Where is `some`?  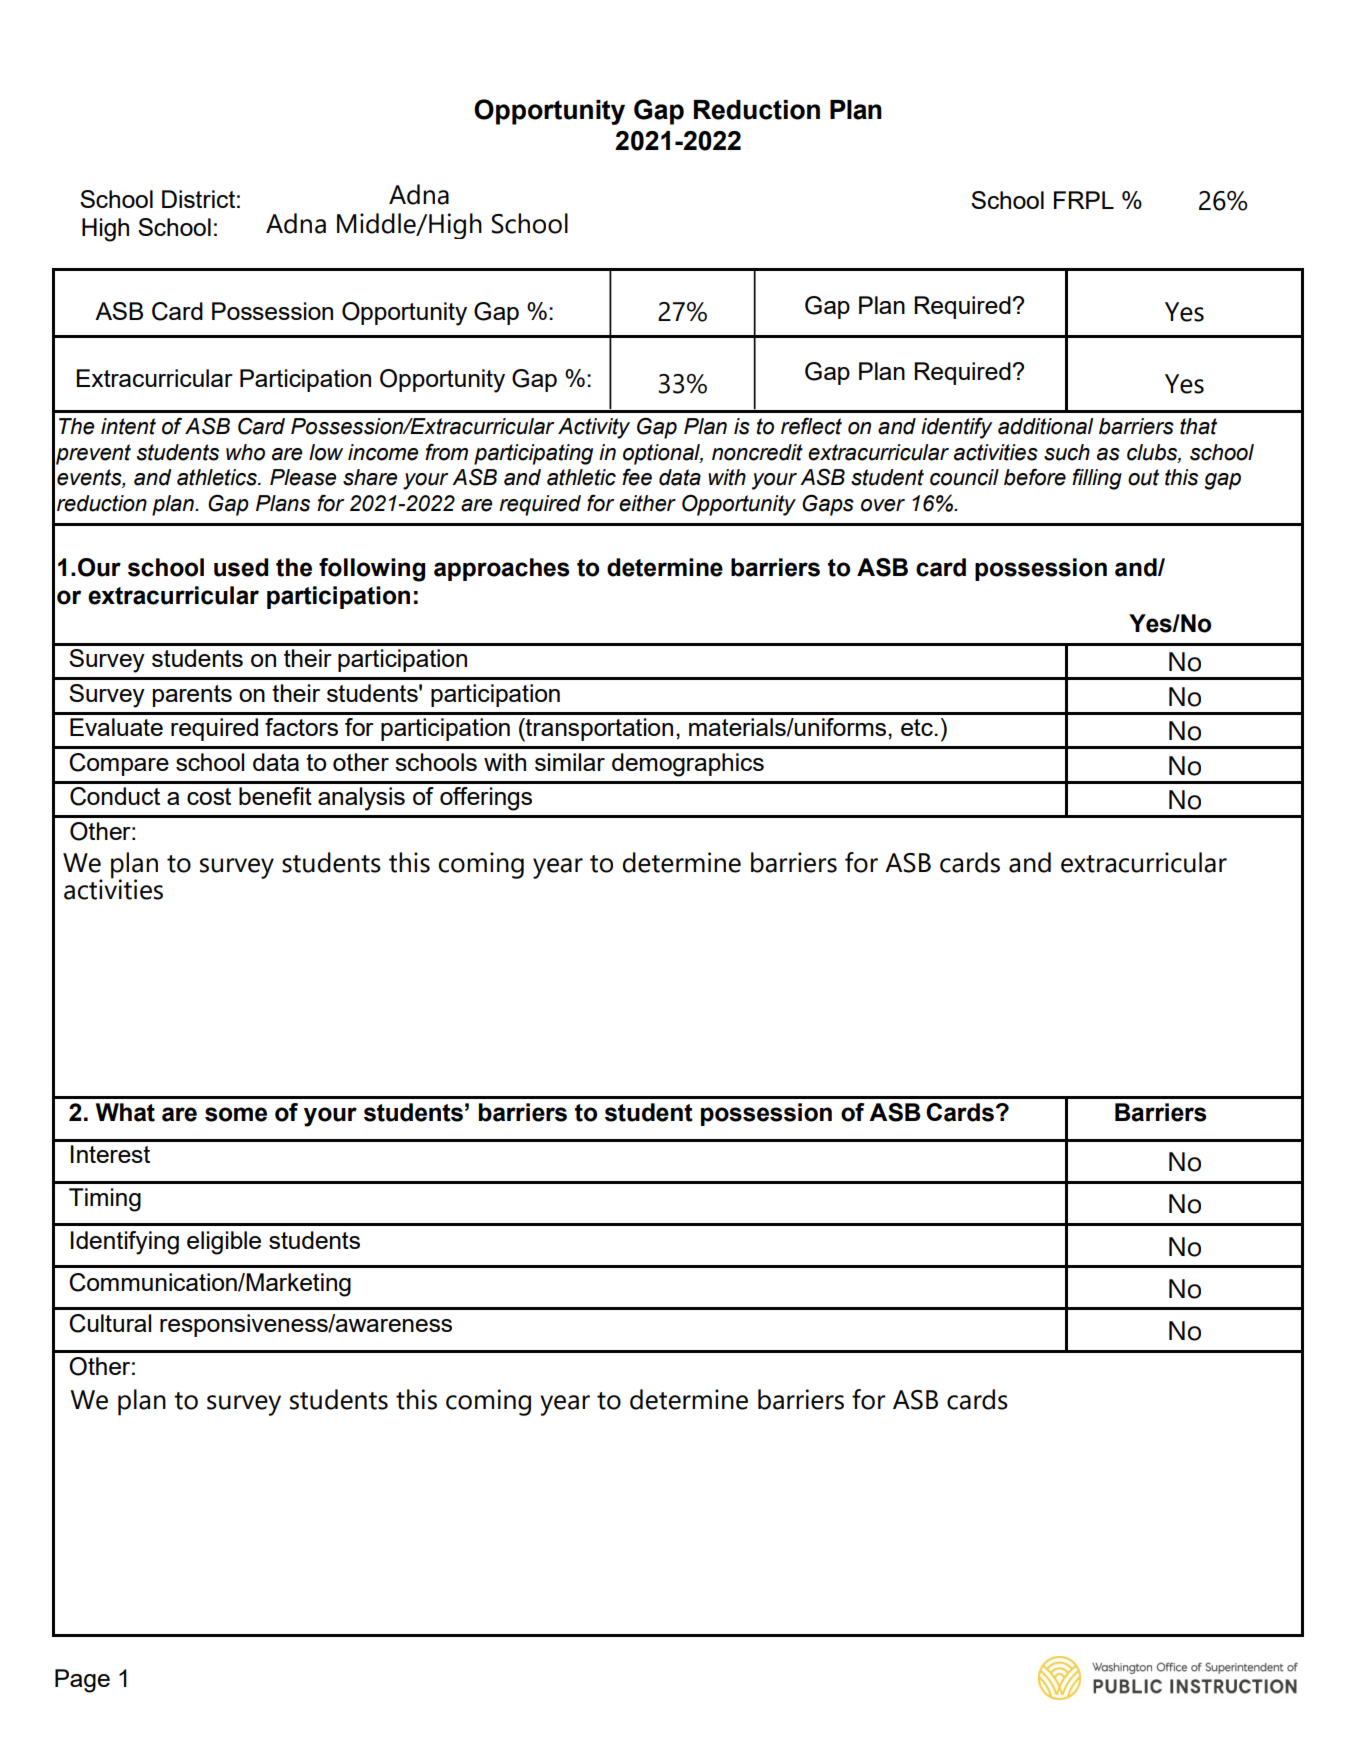
some is located at coordinates (236, 1114).
